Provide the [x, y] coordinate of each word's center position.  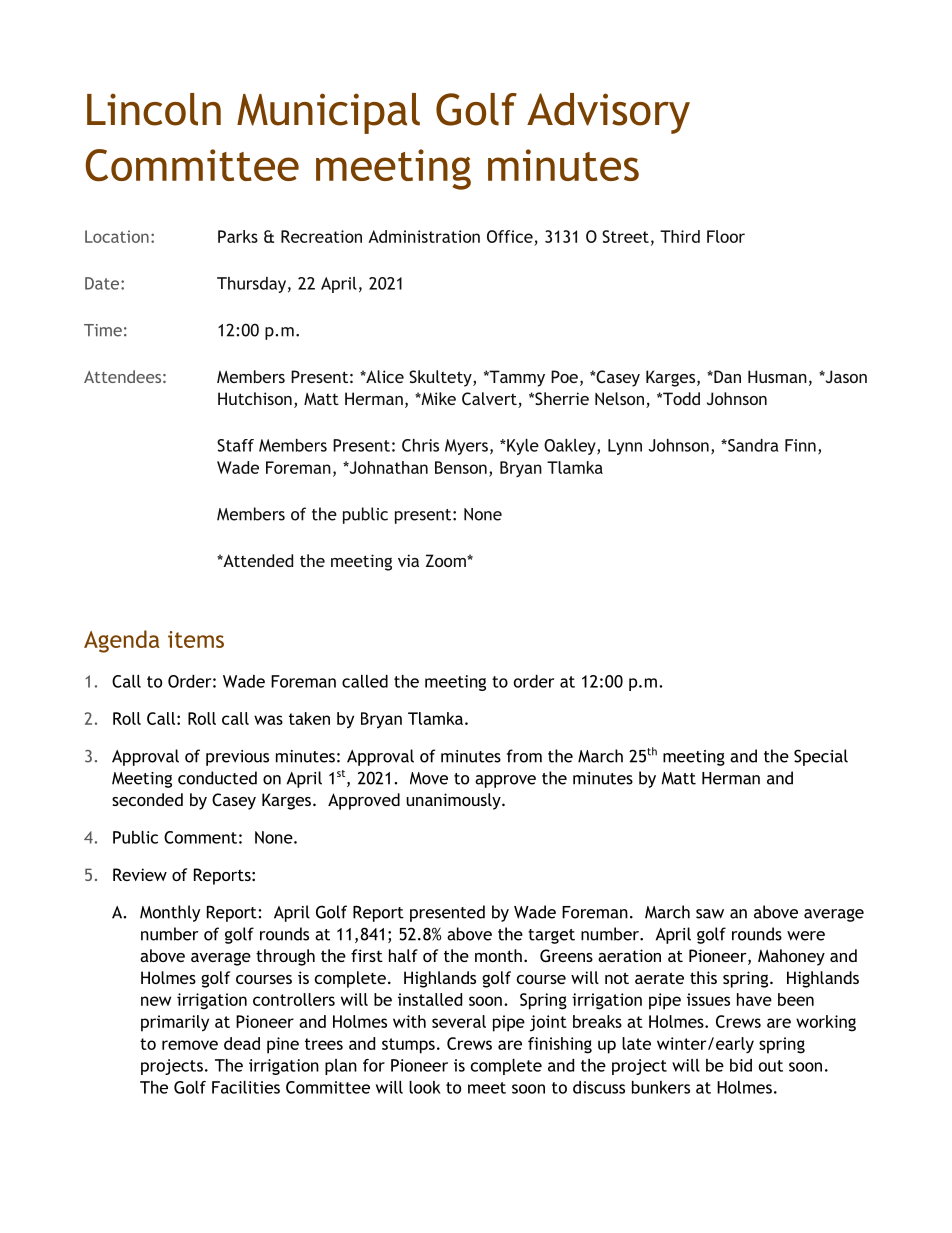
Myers [466, 447]
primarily [175, 1023]
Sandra [752, 445]
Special [821, 757]
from [524, 756]
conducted [217, 778]
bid [741, 1065]
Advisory [608, 113]
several [459, 1021]
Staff [235, 445]
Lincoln [154, 109]
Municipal [328, 113]
